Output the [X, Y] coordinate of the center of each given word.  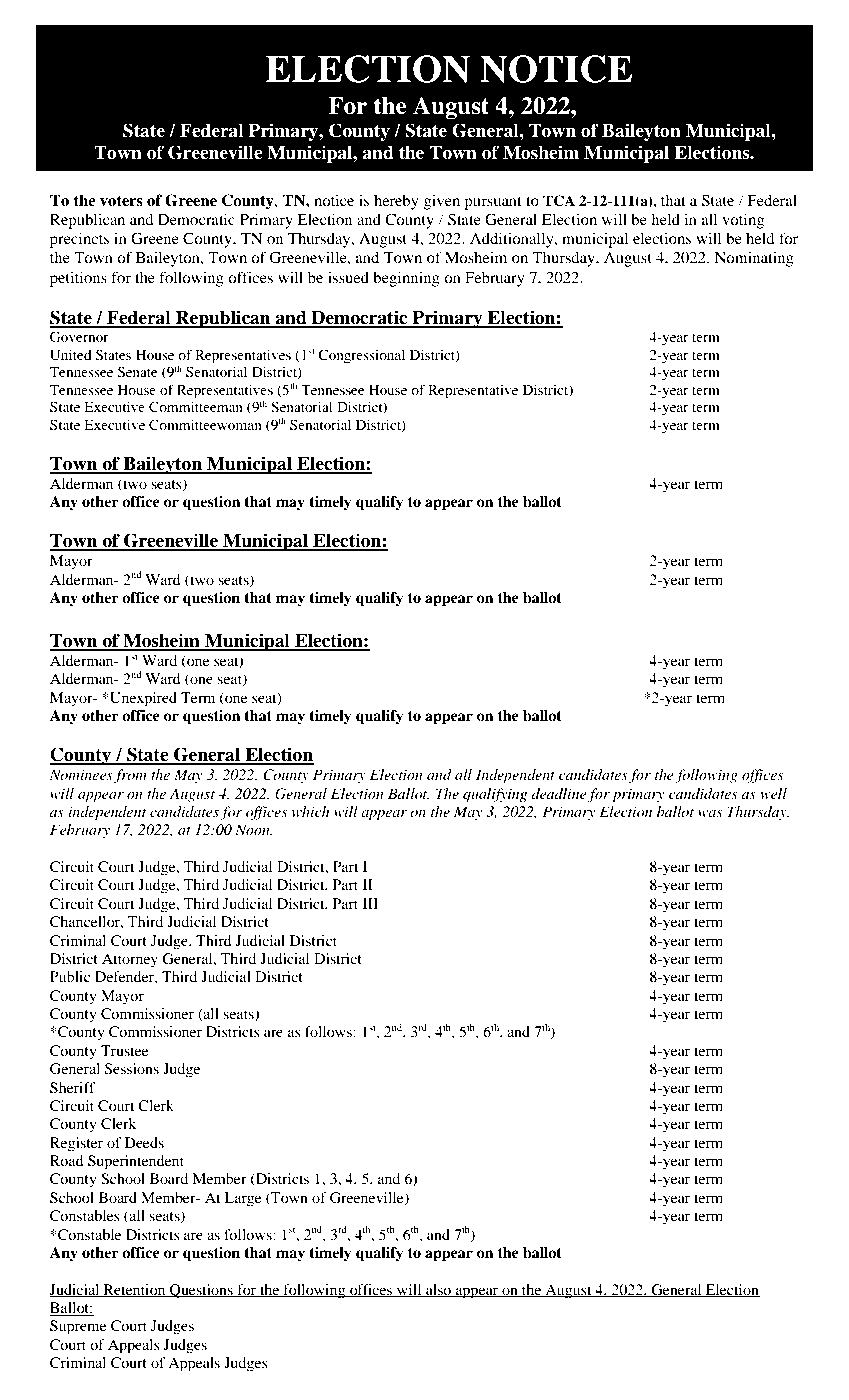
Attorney [130, 960]
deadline [559, 793]
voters [121, 201]
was [710, 813]
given [442, 202]
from [130, 776]
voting [743, 221]
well [773, 793]
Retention [134, 1290]
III [370, 903]
